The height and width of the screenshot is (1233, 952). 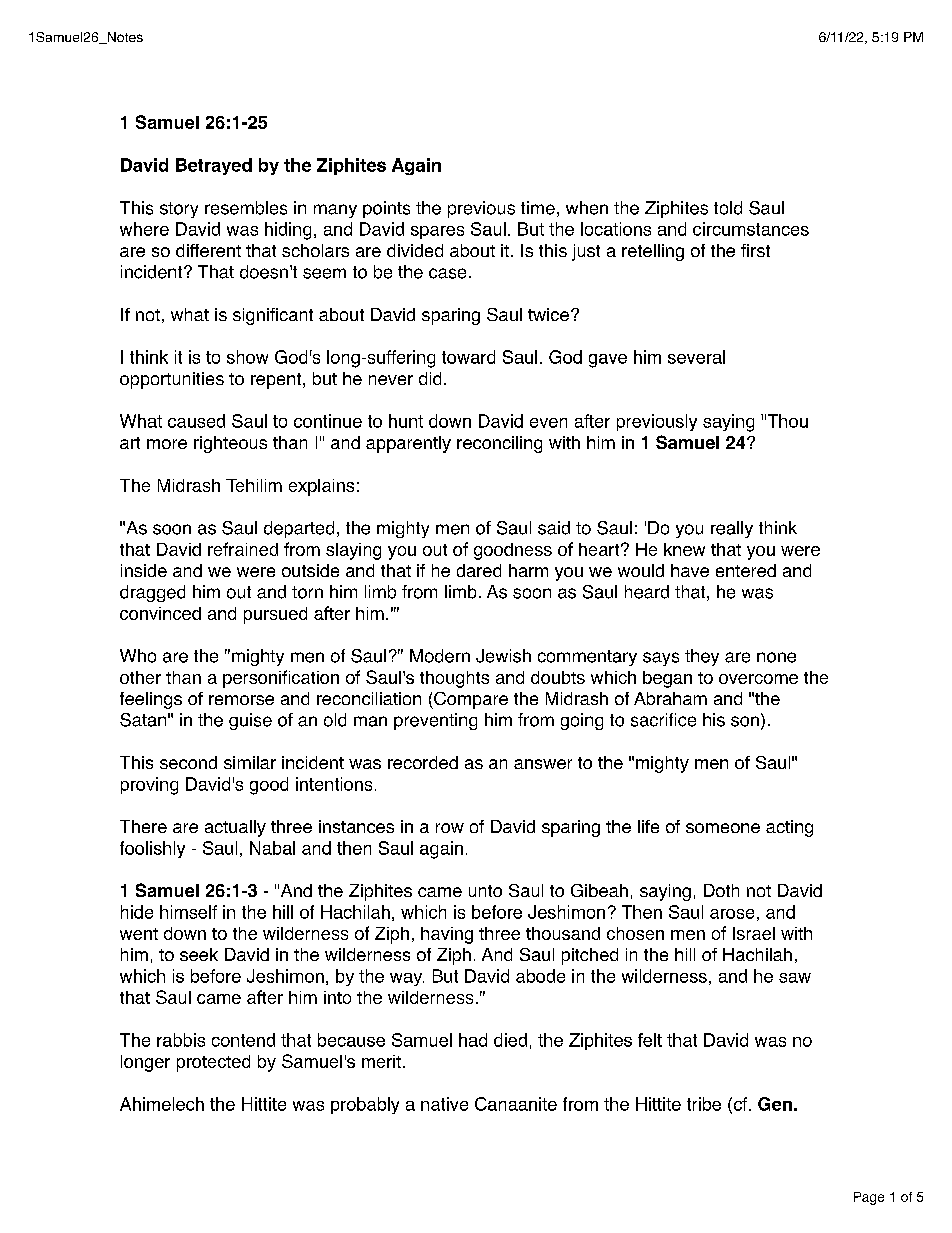 What do you see at coordinates (751, 229) in the screenshot?
I see `circumstances` at bounding box center [751, 229].
